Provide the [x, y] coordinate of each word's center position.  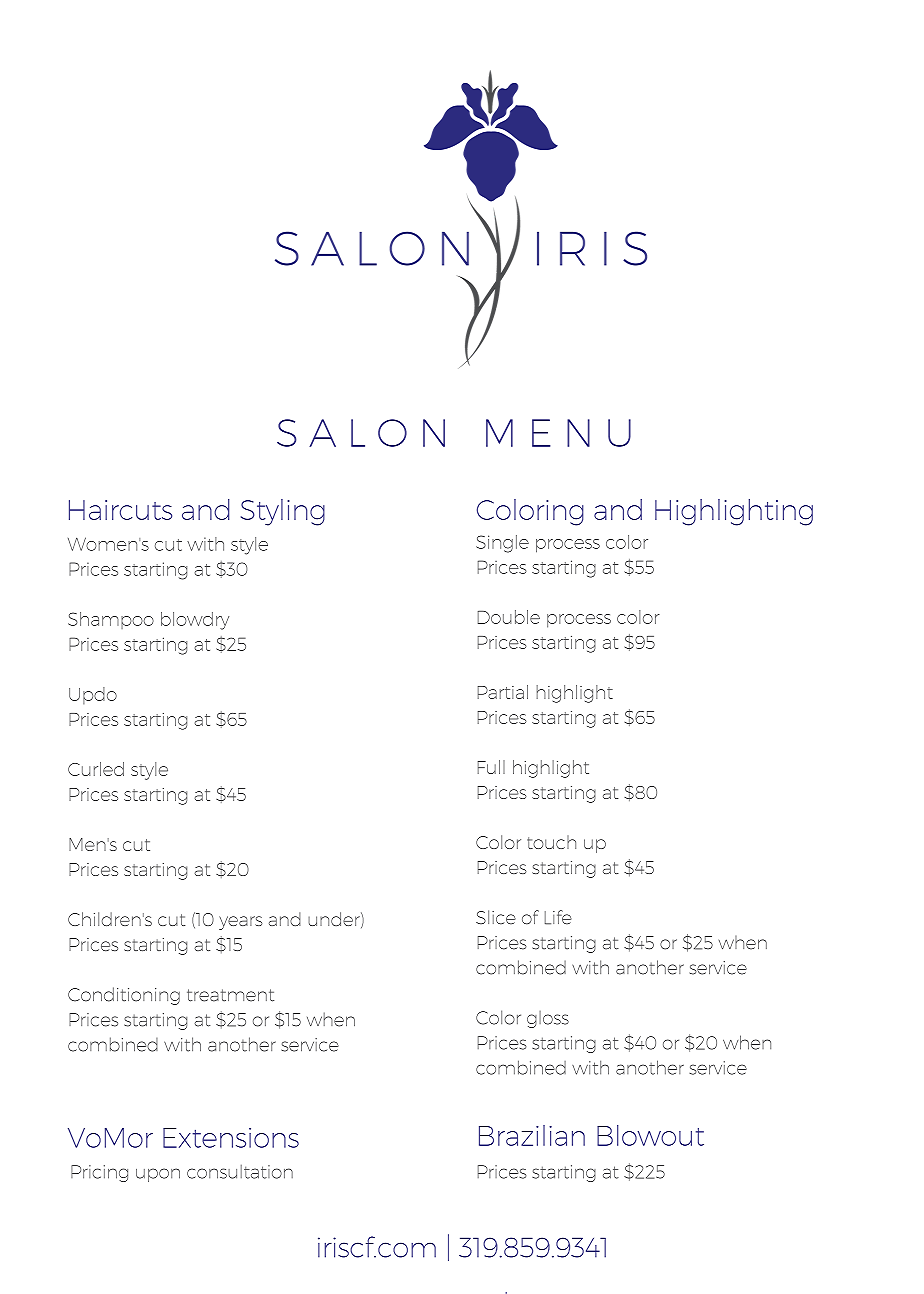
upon [158, 1175]
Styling [283, 512]
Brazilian [532, 1135]
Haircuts [120, 510]
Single [502, 544]
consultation [240, 1172]
